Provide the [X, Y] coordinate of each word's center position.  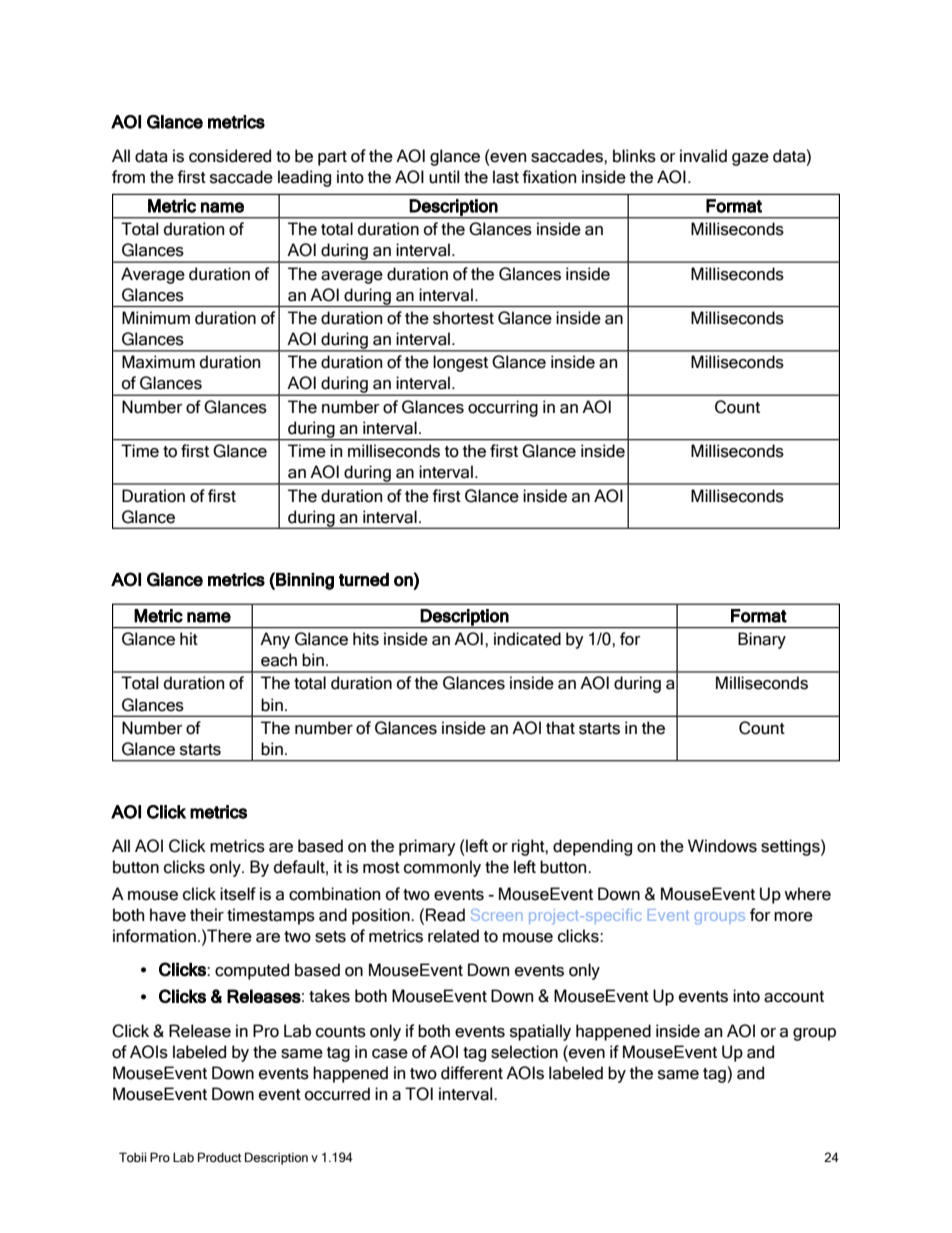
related [453, 936]
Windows [722, 846]
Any [275, 640]
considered [230, 156]
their [207, 915]
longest [460, 363]
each [279, 660]
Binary [762, 640]
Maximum [158, 362]
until [444, 177]
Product [220, 1157]
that [560, 728]
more [793, 917]
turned [364, 580]
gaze [750, 159]
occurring [503, 408]
